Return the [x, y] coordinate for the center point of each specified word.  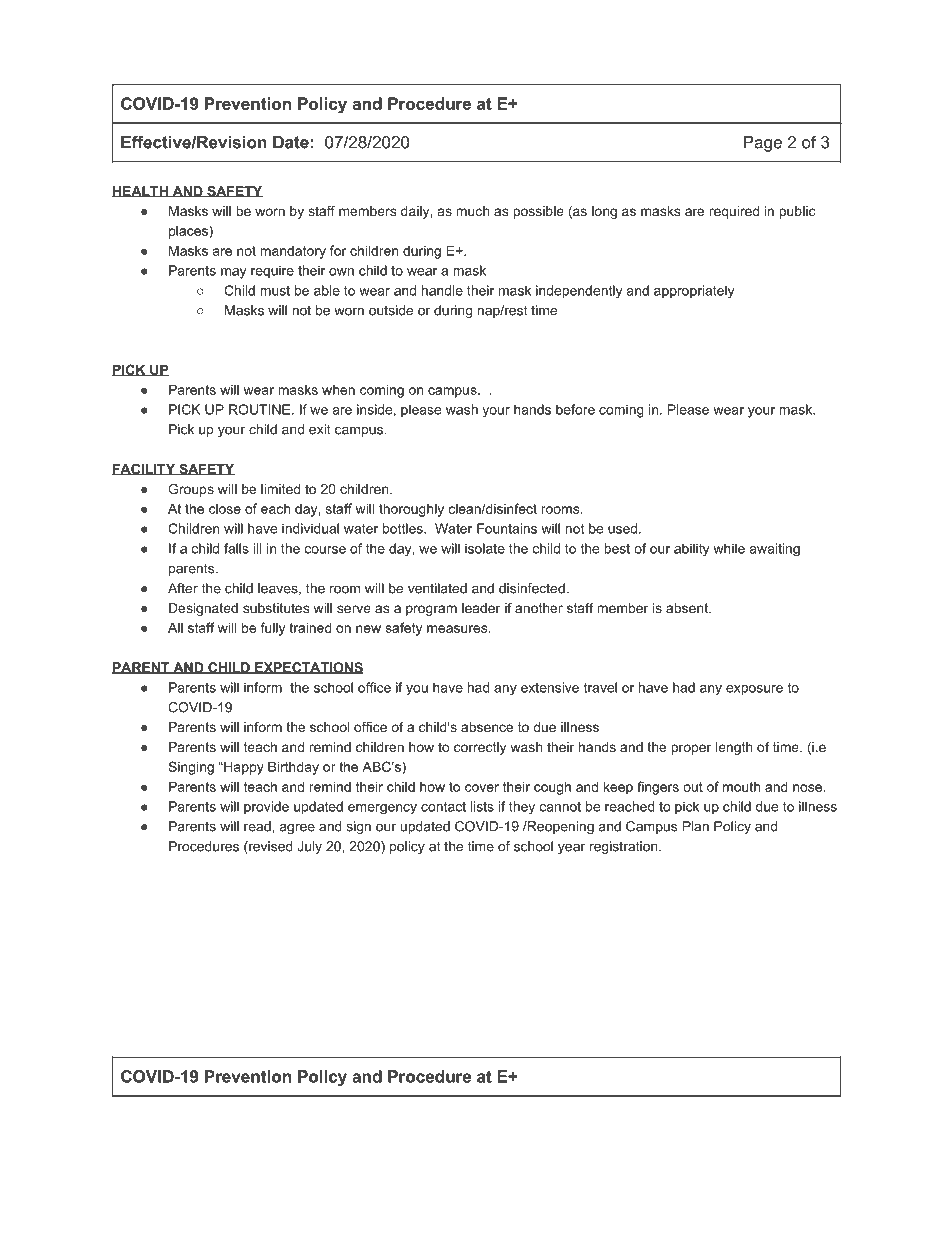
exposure [754, 690]
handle [442, 290]
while [729, 548]
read [258, 826]
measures [457, 629]
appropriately [694, 291]
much [472, 211]
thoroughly [411, 510]
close [225, 509]
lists [482, 806]
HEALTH [141, 192]
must [275, 291]
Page [763, 144]
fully [272, 629]
